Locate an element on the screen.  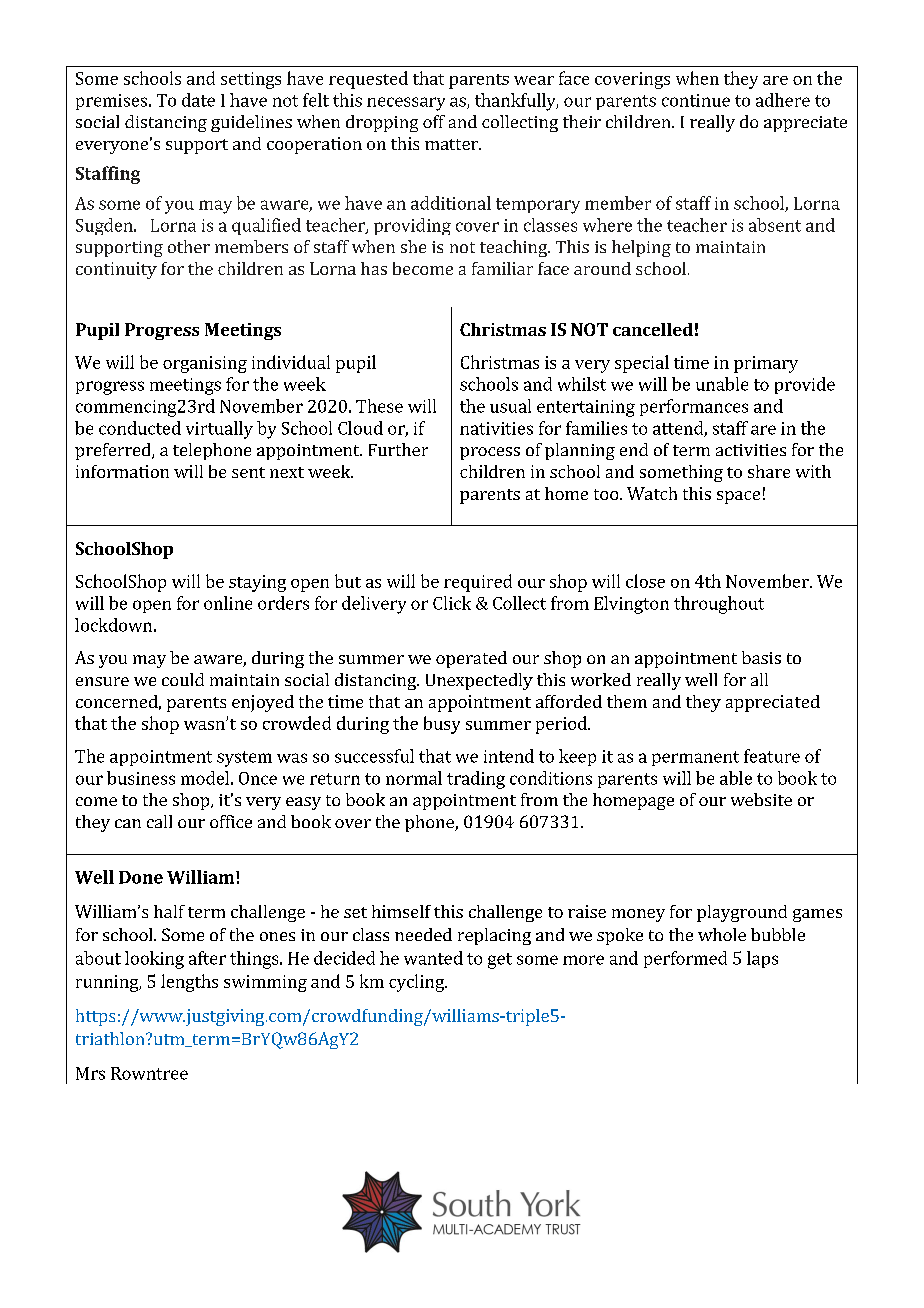
continue is located at coordinates (696, 100).
